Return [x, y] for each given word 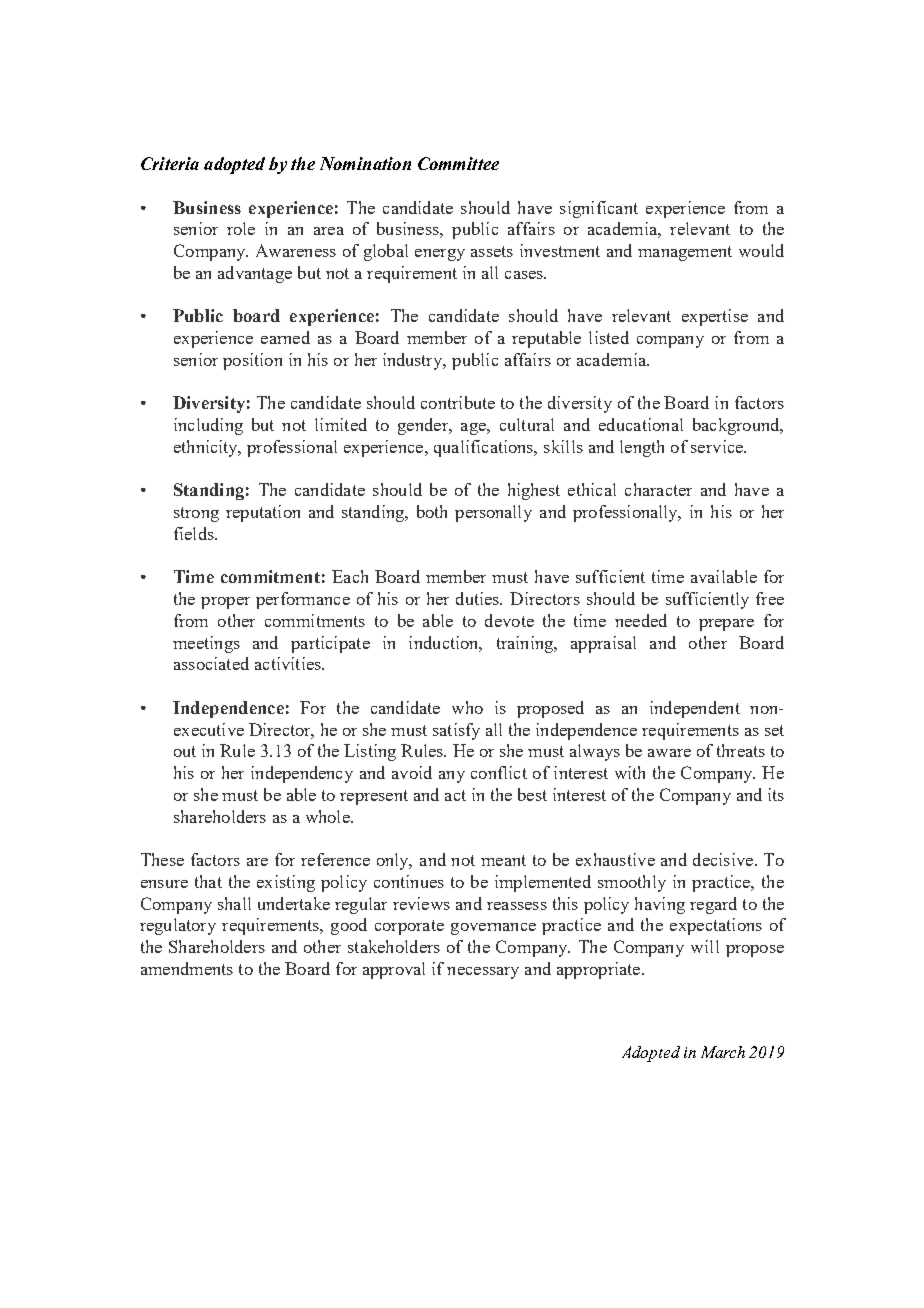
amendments [187, 968]
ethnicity [207, 448]
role [241, 228]
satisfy [456, 731]
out [185, 751]
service [718, 446]
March [723, 1052]
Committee [458, 163]
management [685, 253]
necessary [483, 973]
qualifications [485, 448]
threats [741, 750]
